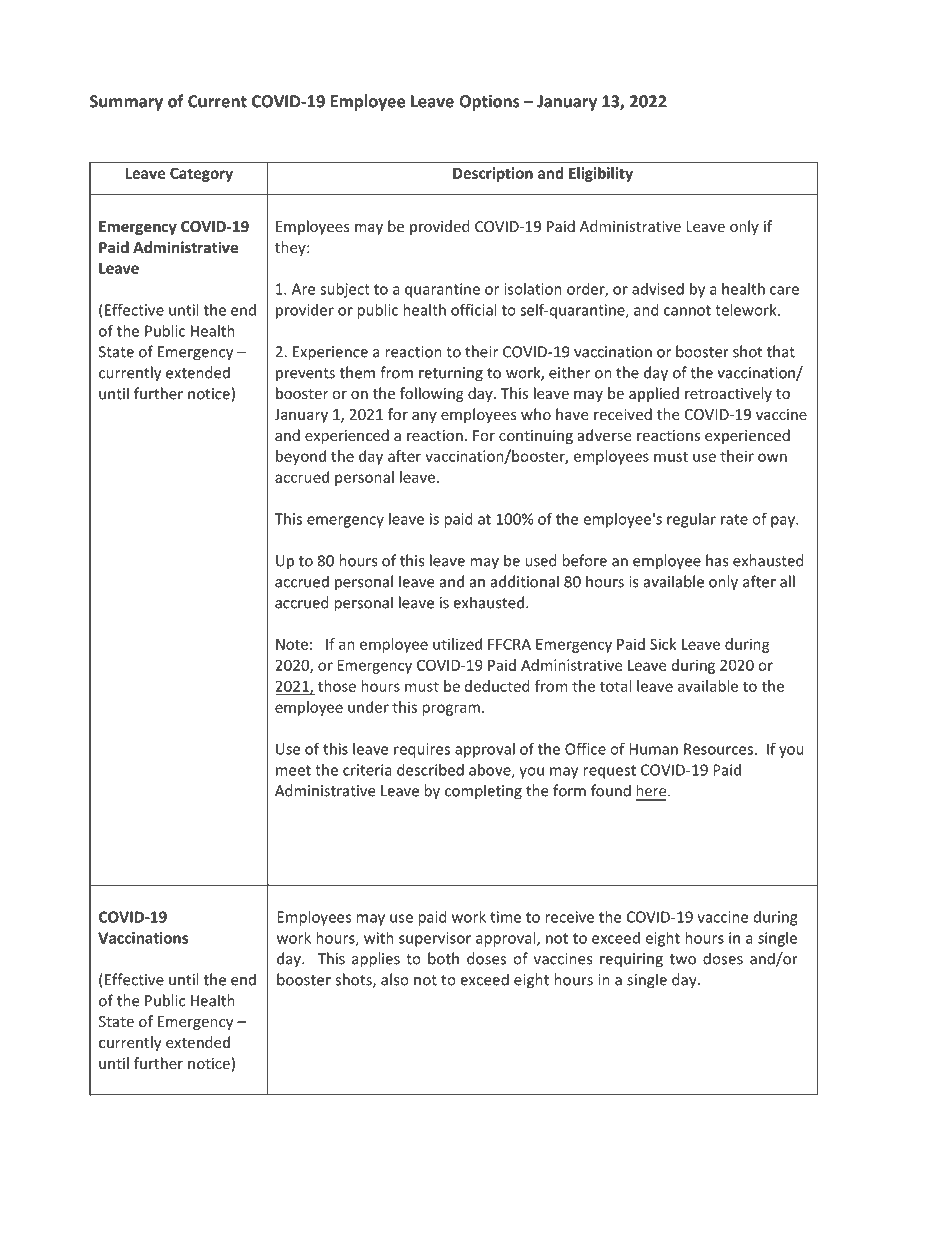 The width and height of the image is (952, 1233). I want to click on applies, so click(376, 960).
